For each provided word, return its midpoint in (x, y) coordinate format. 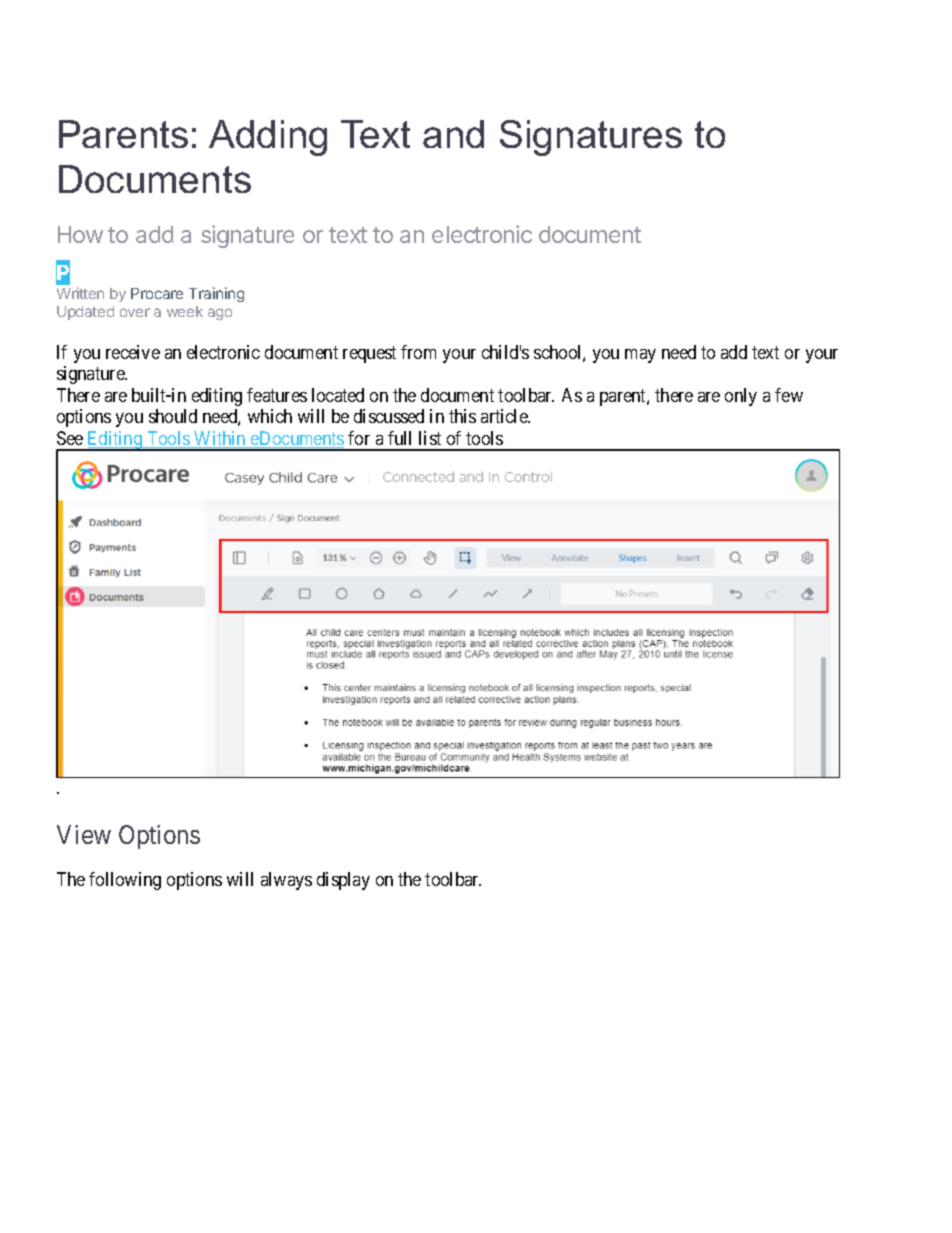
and (453, 134)
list (430, 438)
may (640, 356)
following (125, 881)
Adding (268, 138)
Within (220, 439)
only (741, 397)
